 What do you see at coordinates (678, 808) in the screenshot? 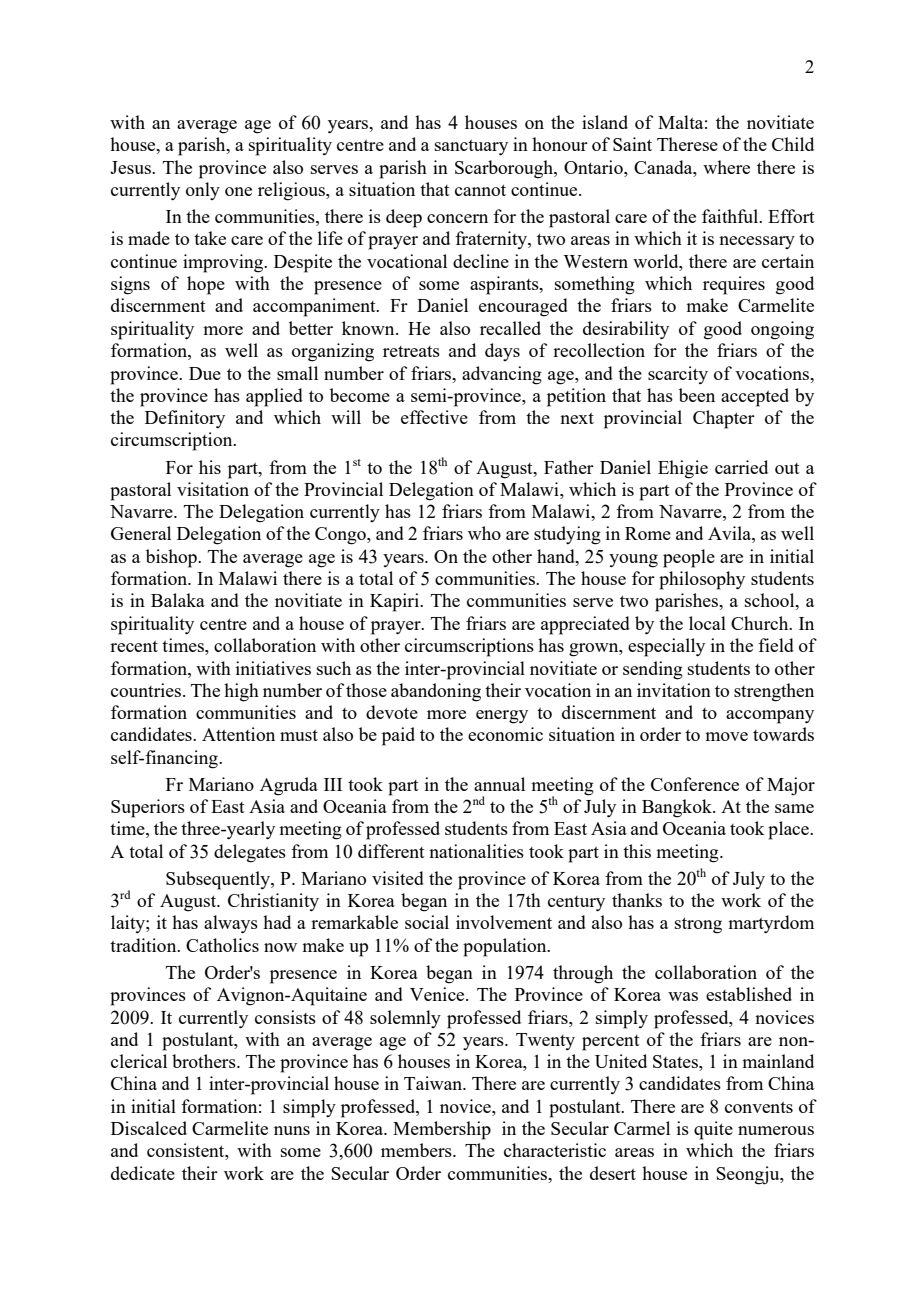
I see `Bangkok` at bounding box center [678, 808].
